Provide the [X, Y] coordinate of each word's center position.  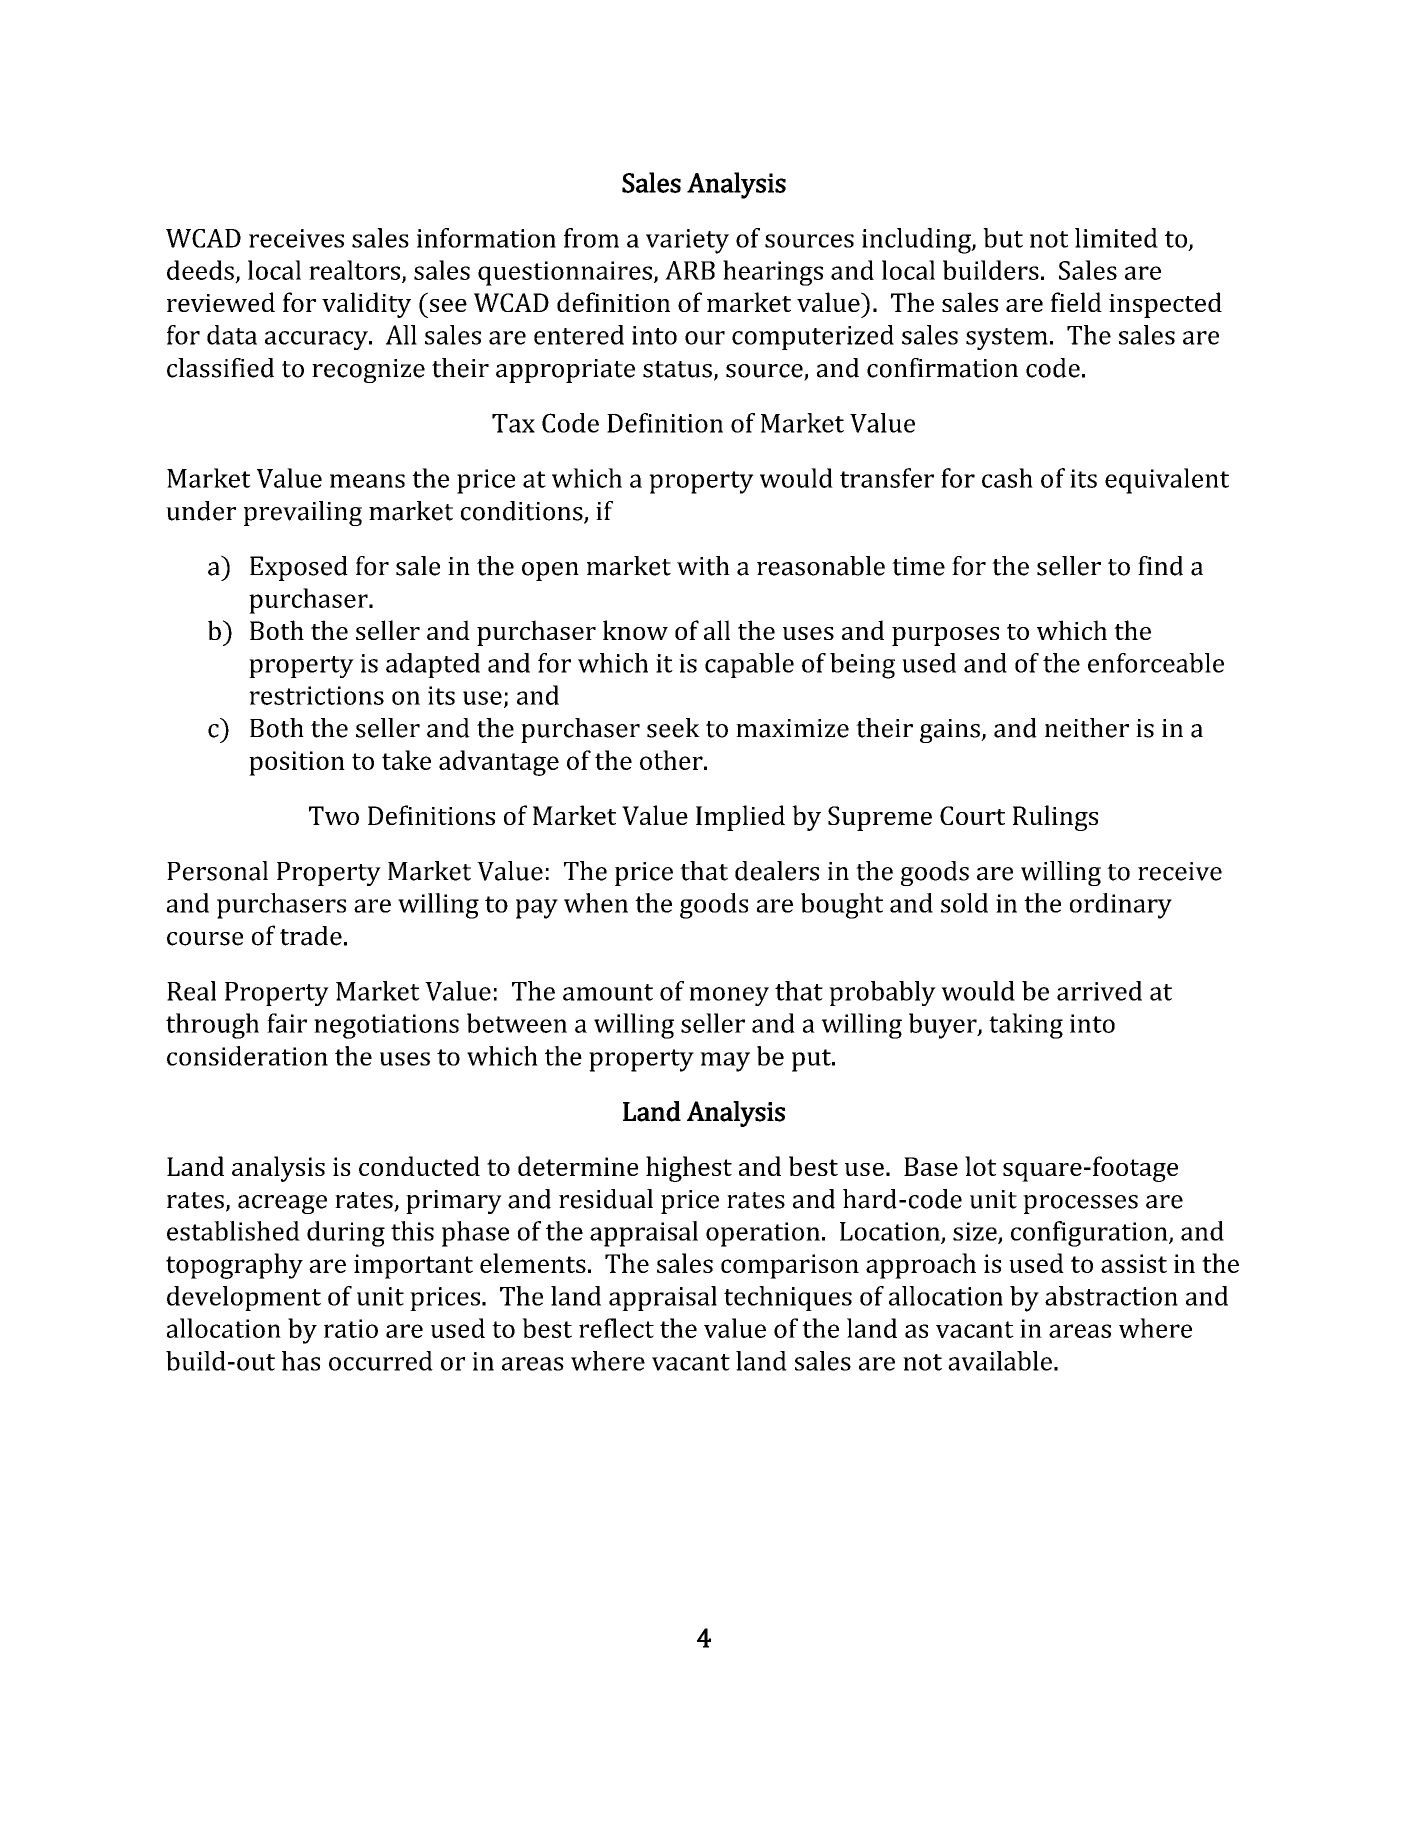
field [1076, 302]
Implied [740, 818]
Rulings [1055, 818]
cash [1007, 478]
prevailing [303, 513]
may [725, 1062]
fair [287, 1023]
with [703, 566]
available [1000, 1361]
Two [334, 815]
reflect [616, 1328]
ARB [690, 270]
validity [366, 305]
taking [1026, 1026]
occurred [381, 1361]
